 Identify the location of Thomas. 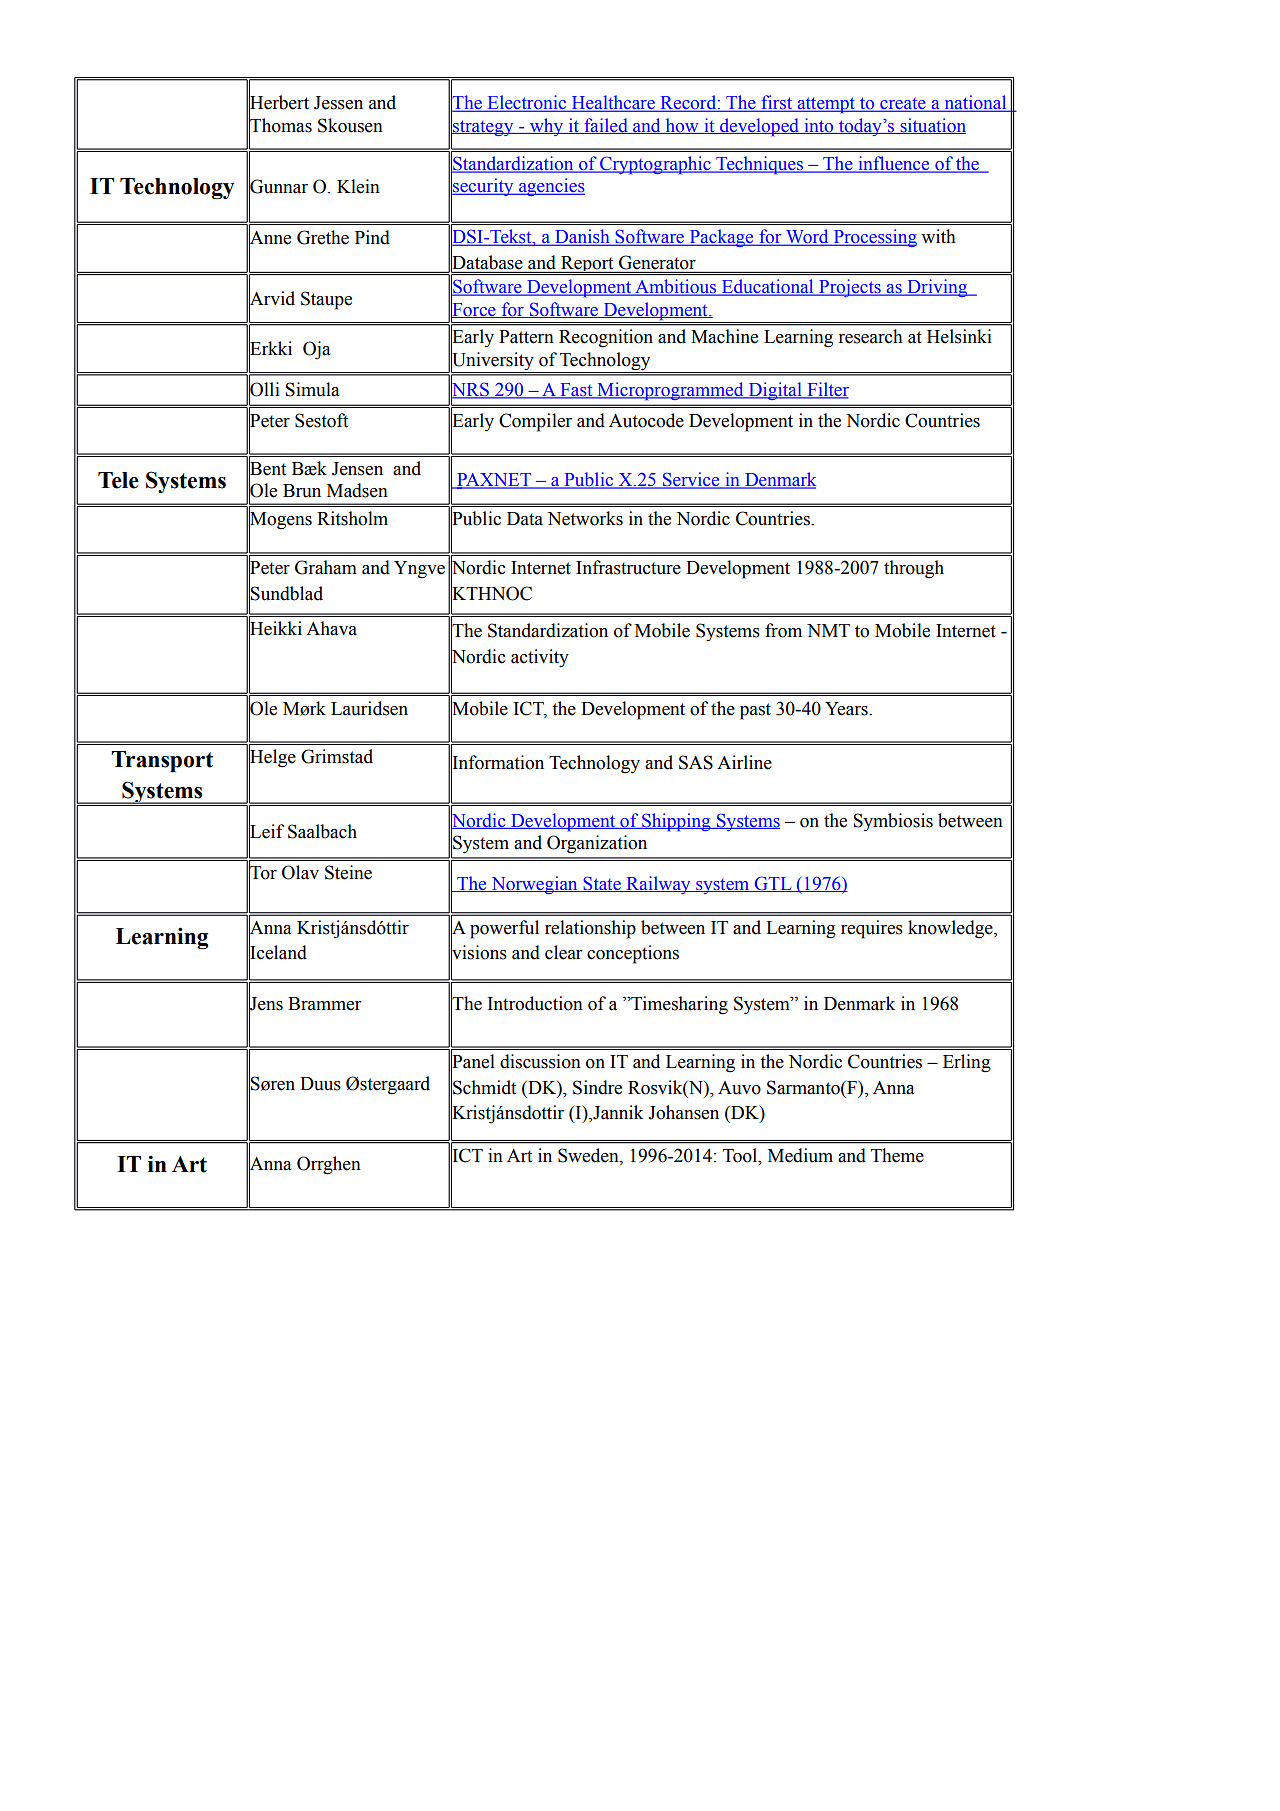
(280, 125).
